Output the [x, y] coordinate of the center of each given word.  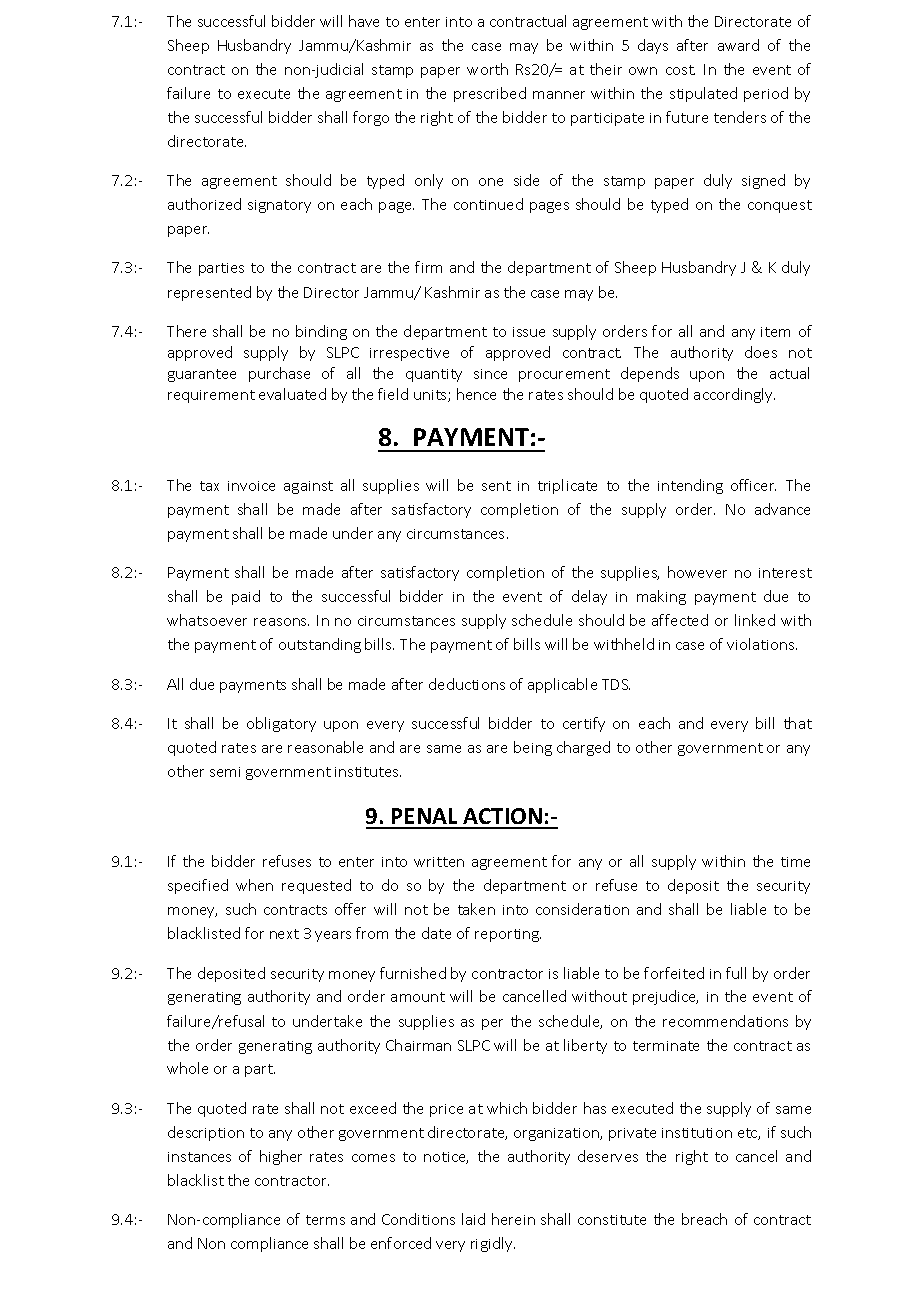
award [738, 45]
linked [755, 620]
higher [281, 1157]
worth [487, 69]
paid [246, 597]
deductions [467, 684]
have [364, 21]
